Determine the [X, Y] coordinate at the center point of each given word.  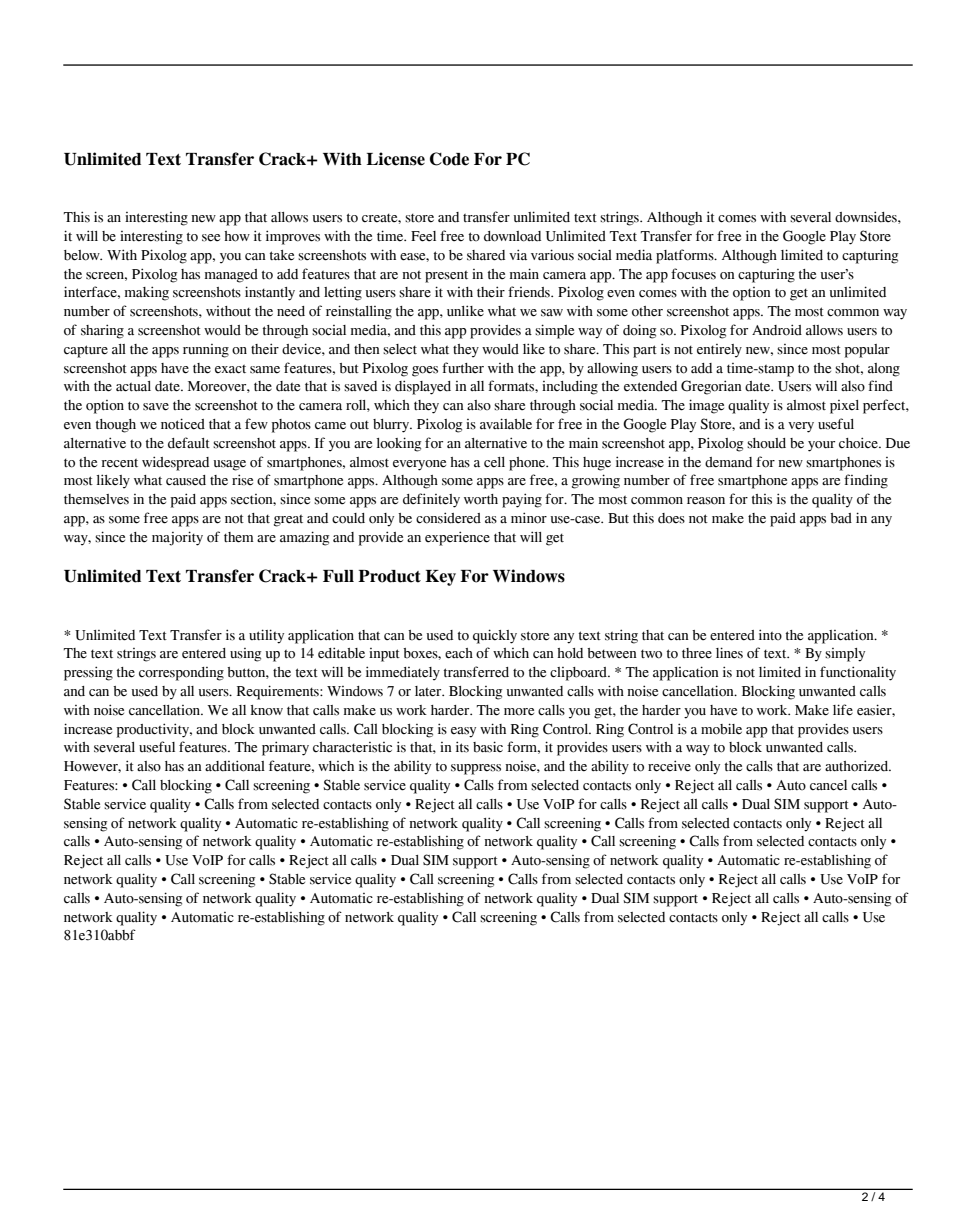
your [821, 446]
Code [449, 159]
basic [488, 747]
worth [481, 499]
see [211, 238]
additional [235, 766]
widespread [175, 463]
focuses [693, 274]
